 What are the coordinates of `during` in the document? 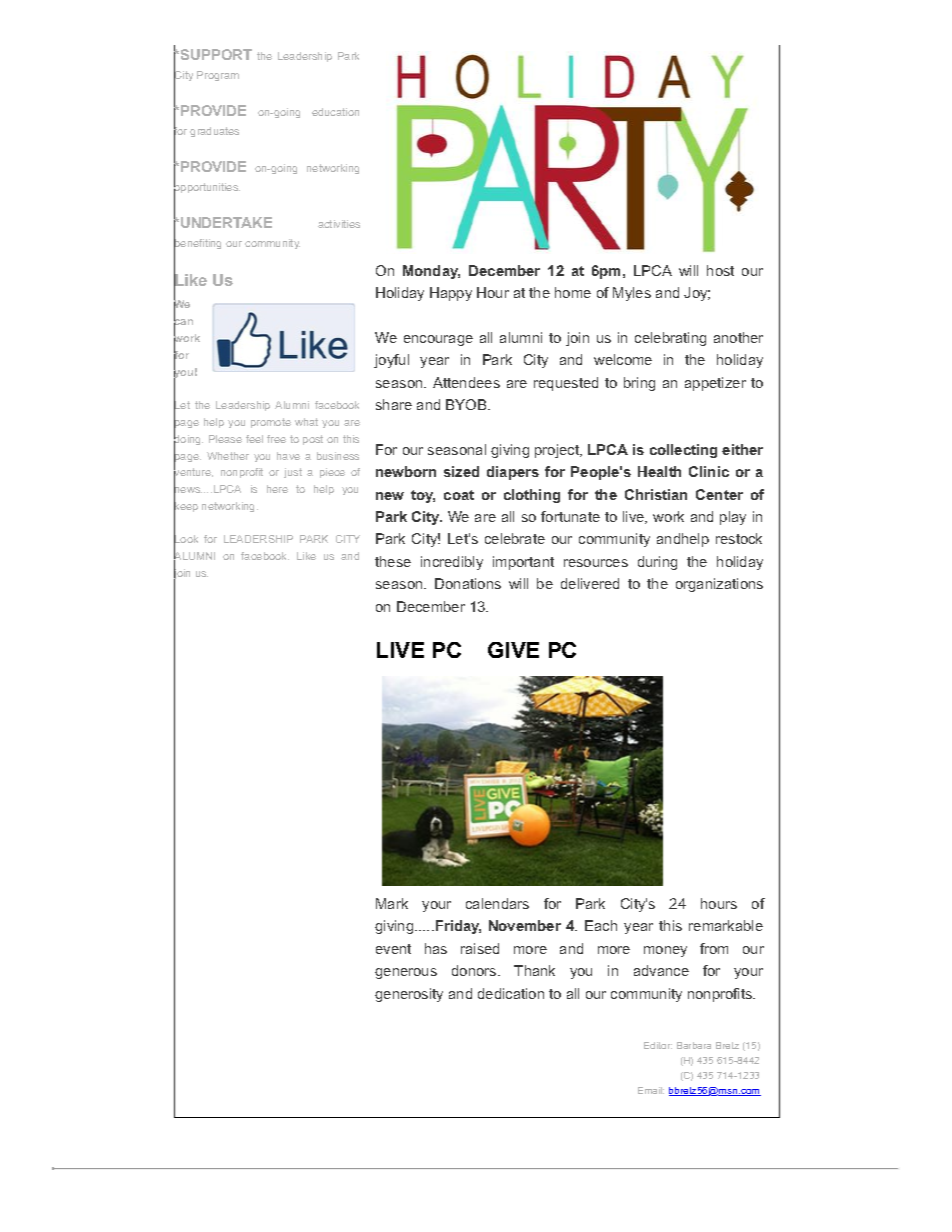 It's located at (657, 563).
